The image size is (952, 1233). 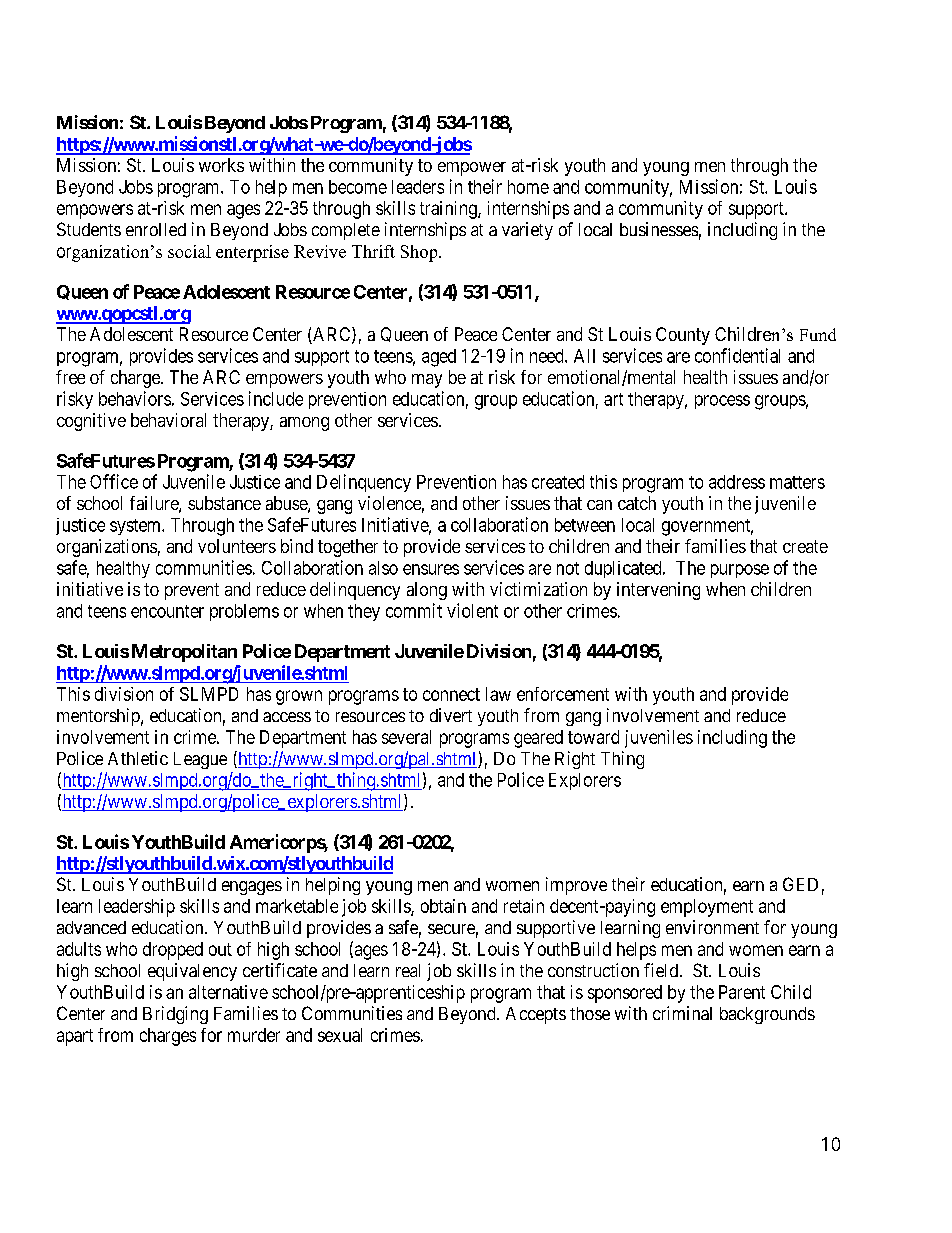 What do you see at coordinates (138, 758) in the page?
I see `Athletic` at bounding box center [138, 758].
